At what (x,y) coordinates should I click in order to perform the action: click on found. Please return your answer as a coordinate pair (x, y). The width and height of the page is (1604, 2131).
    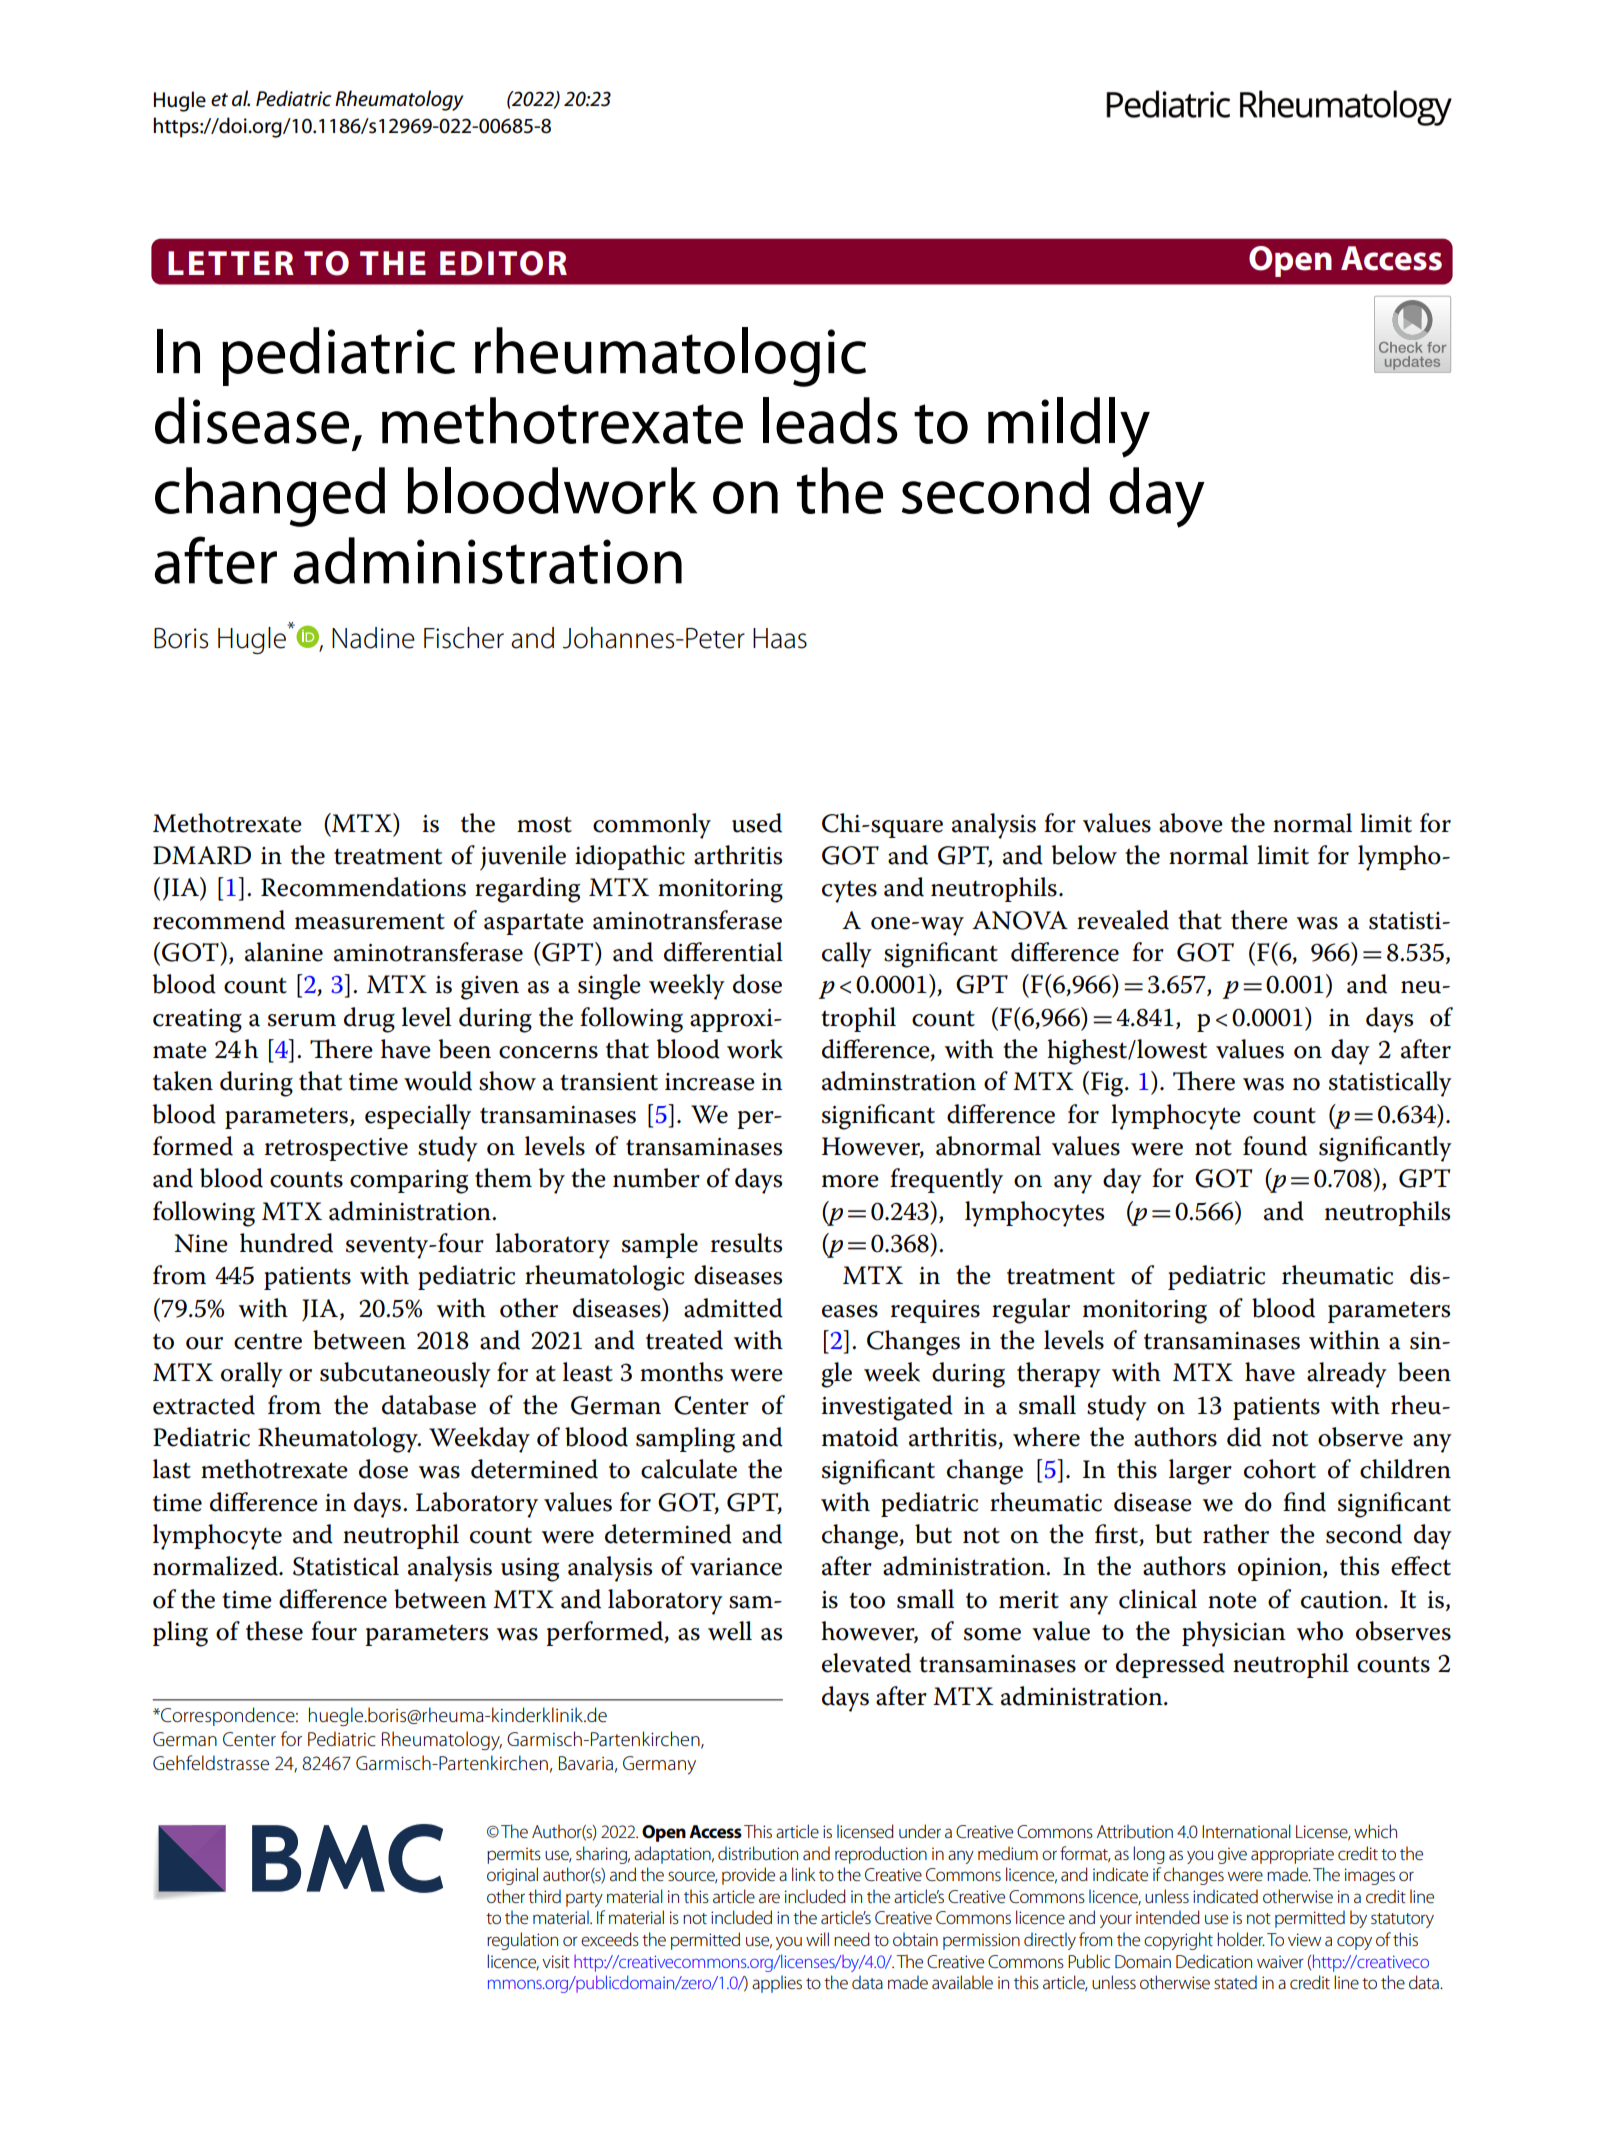
    Looking at the image, I should click on (1275, 1146).
